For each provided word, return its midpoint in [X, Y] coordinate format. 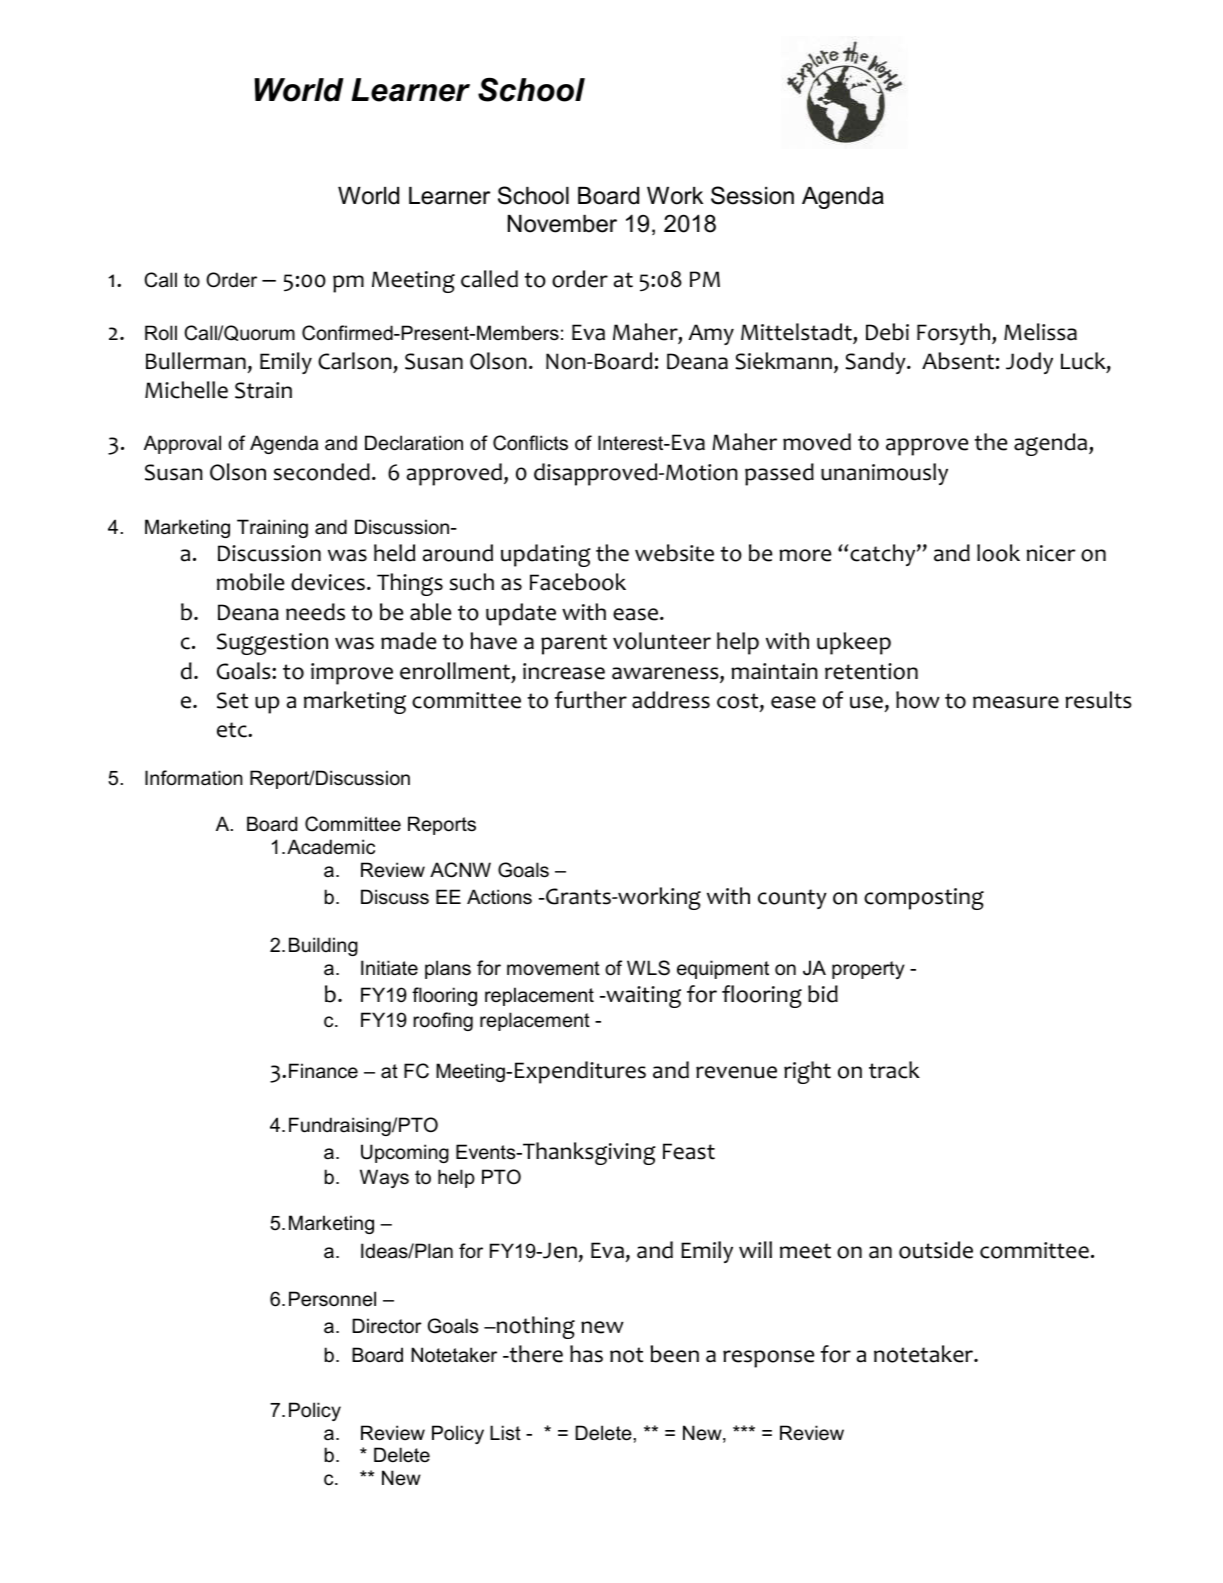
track [894, 1070]
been [674, 1354]
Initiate [389, 968]
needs [315, 612]
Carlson [355, 361]
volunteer [662, 641]
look [998, 553]
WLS [648, 968]
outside [936, 1250]
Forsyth [955, 334]
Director [387, 1326]
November [562, 224]
